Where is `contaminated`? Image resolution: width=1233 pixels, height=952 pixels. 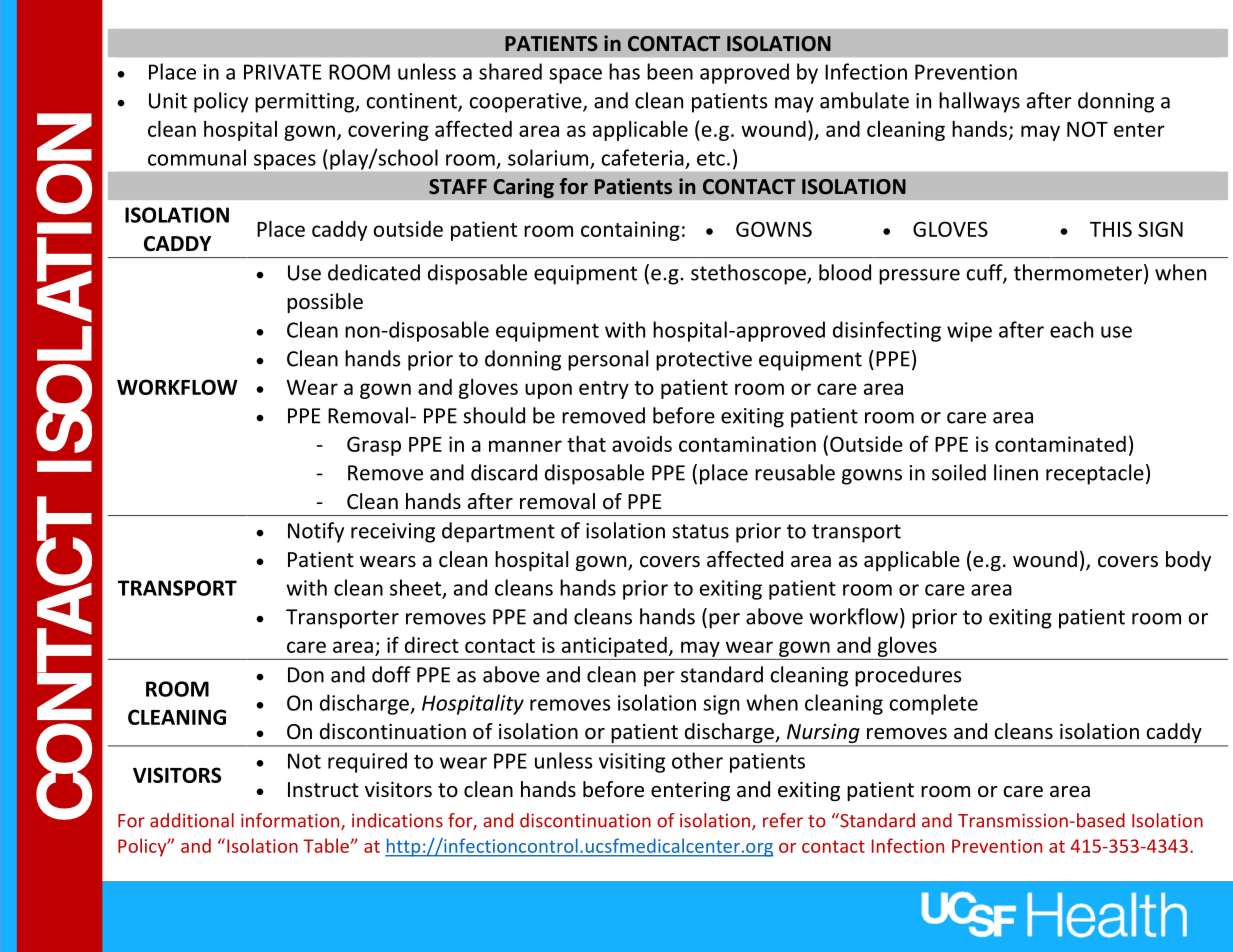
contaminated is located at coordinates (1060, 444).
